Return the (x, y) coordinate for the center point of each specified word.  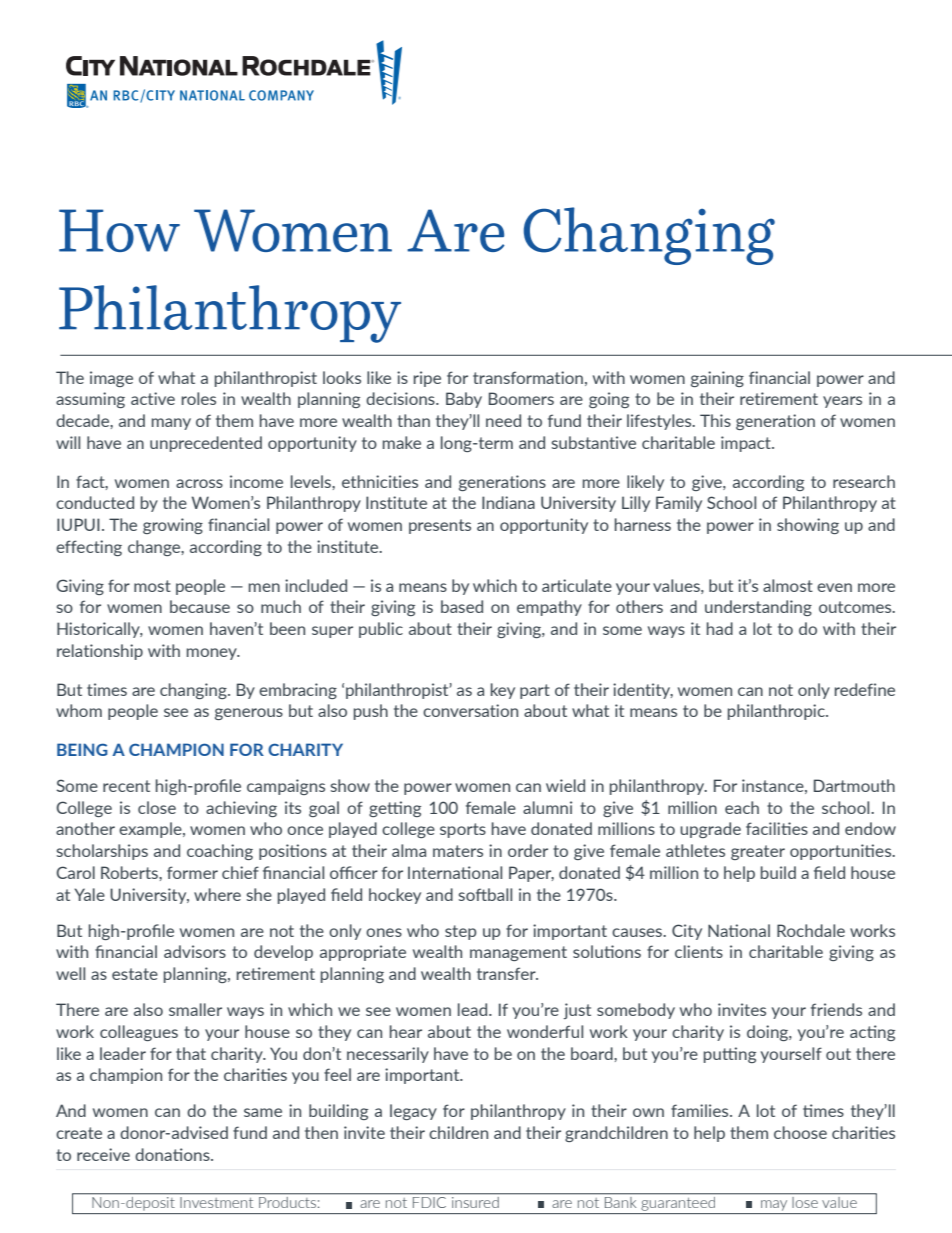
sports (463, 830)
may (774, 1207)
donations (173, 1154)
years (842, 402)
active (153, 398)
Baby (464, 400)
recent (126, 786)
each (742, 807)
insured (475, 1202)
